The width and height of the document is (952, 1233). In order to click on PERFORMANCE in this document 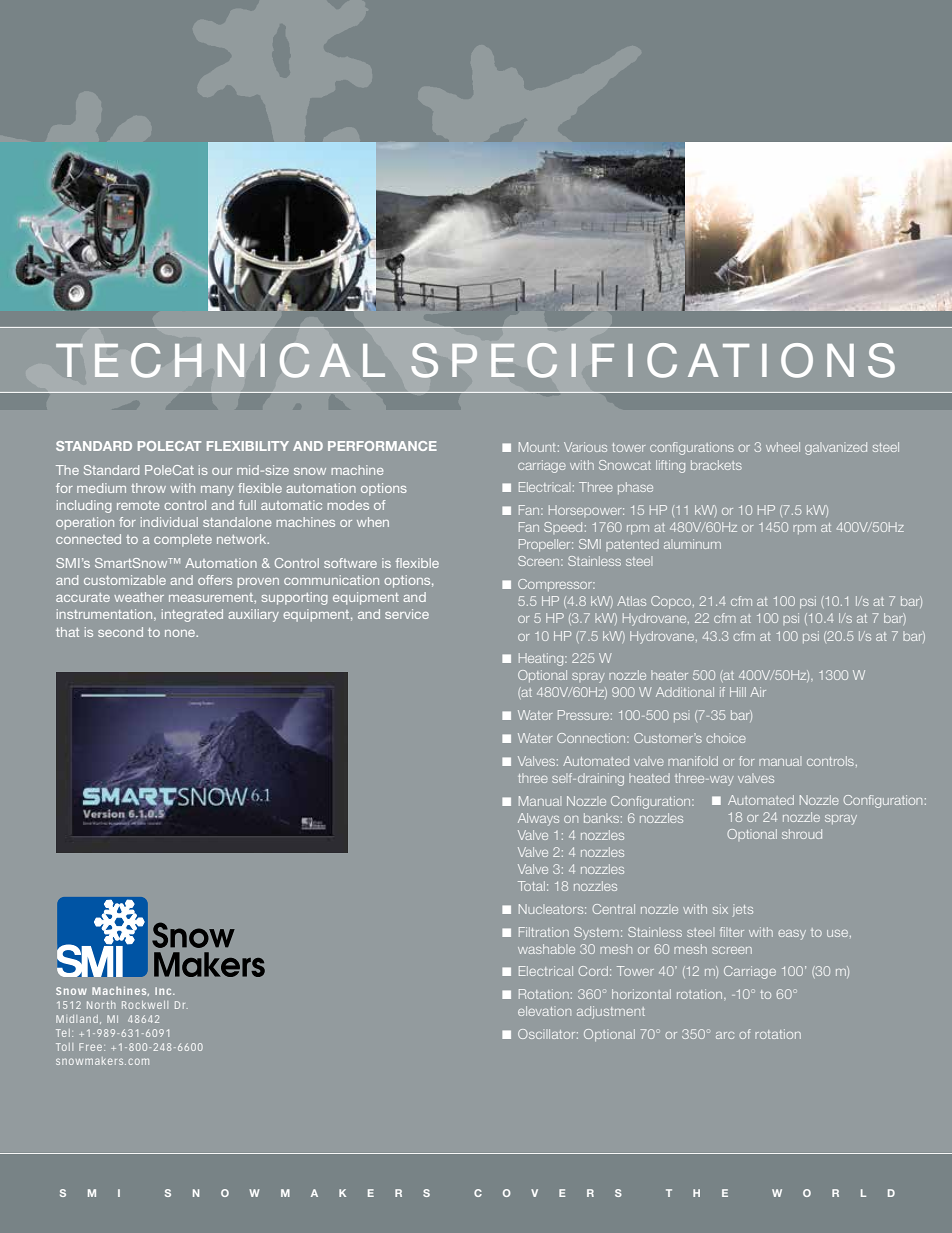, I will do `click(382, 446)`.
